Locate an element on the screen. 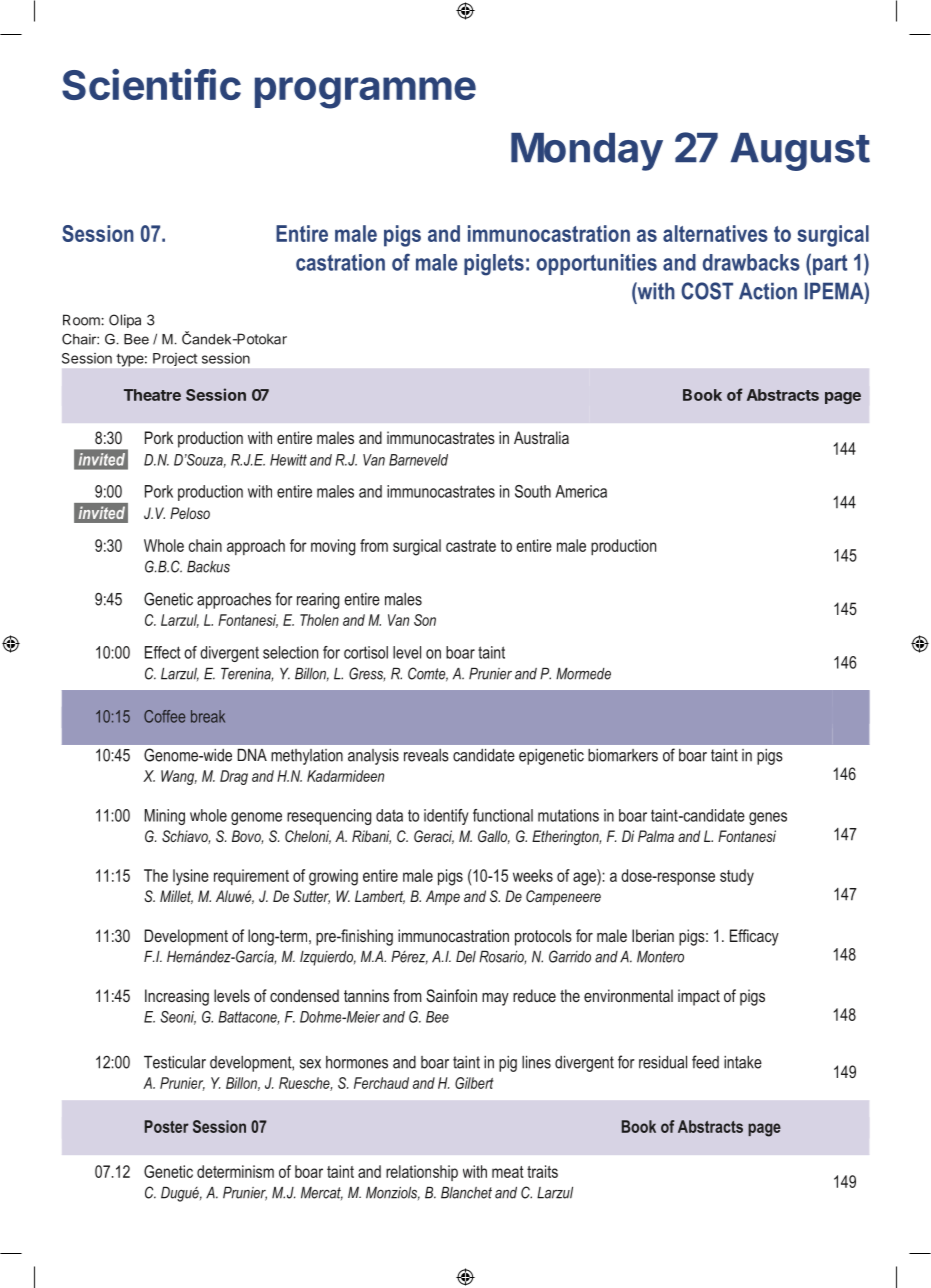  programme is located at coordinates (365, 93).
